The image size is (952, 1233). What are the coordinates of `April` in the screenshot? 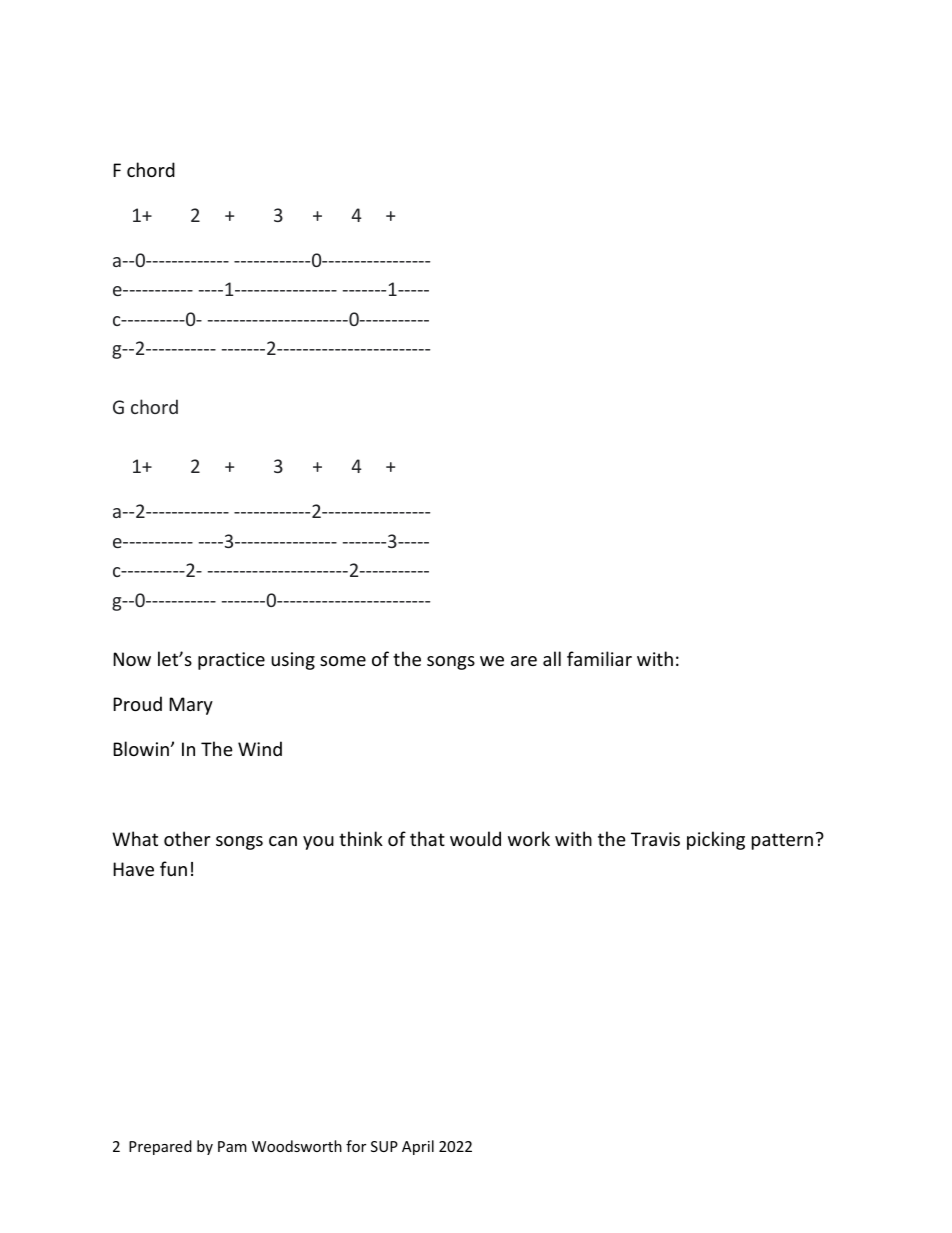 It's located at (418, 1147).
